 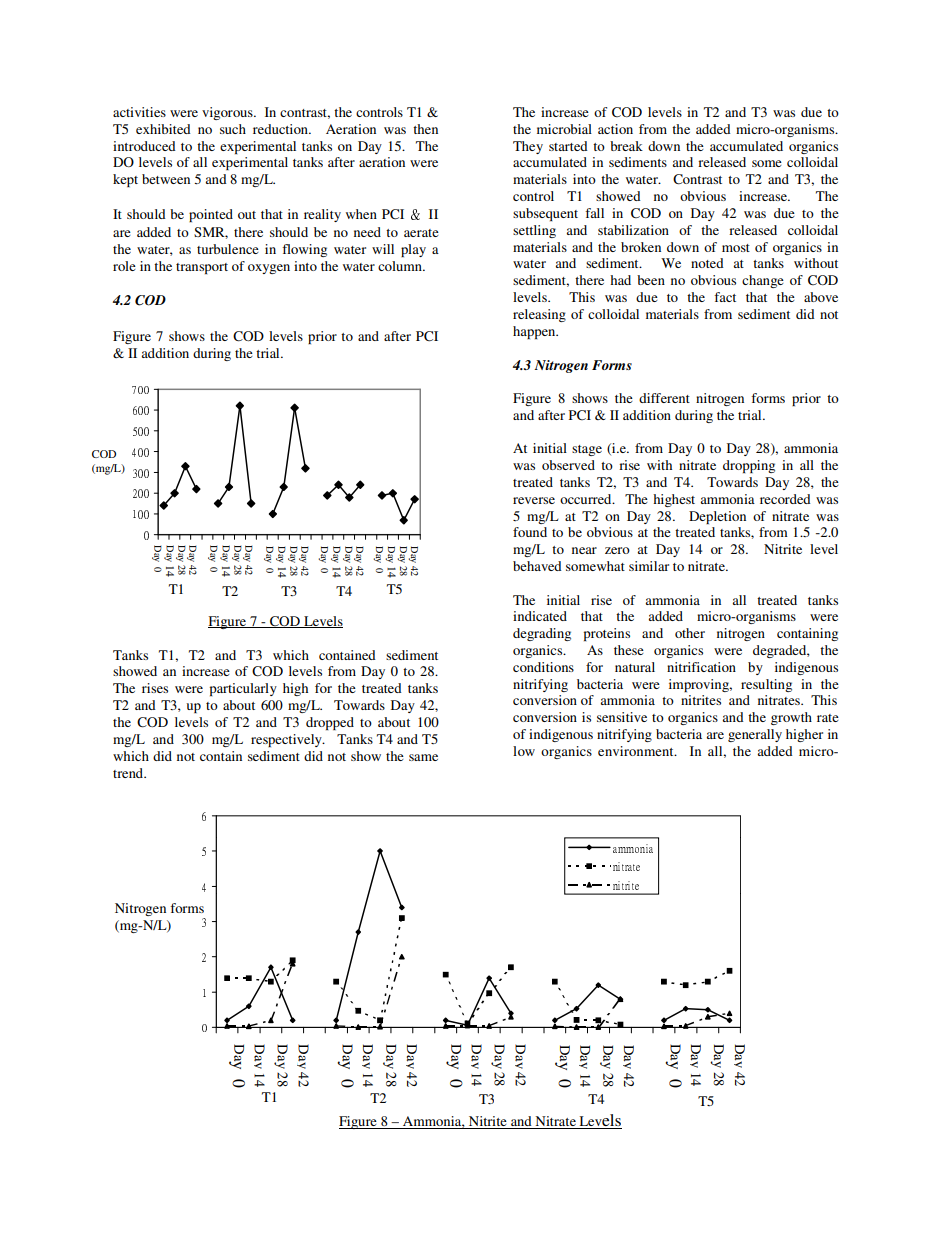 What do you see at coordinates (530, 532) in the screenshot?
I see `found` at bounding box center [530, 532].
